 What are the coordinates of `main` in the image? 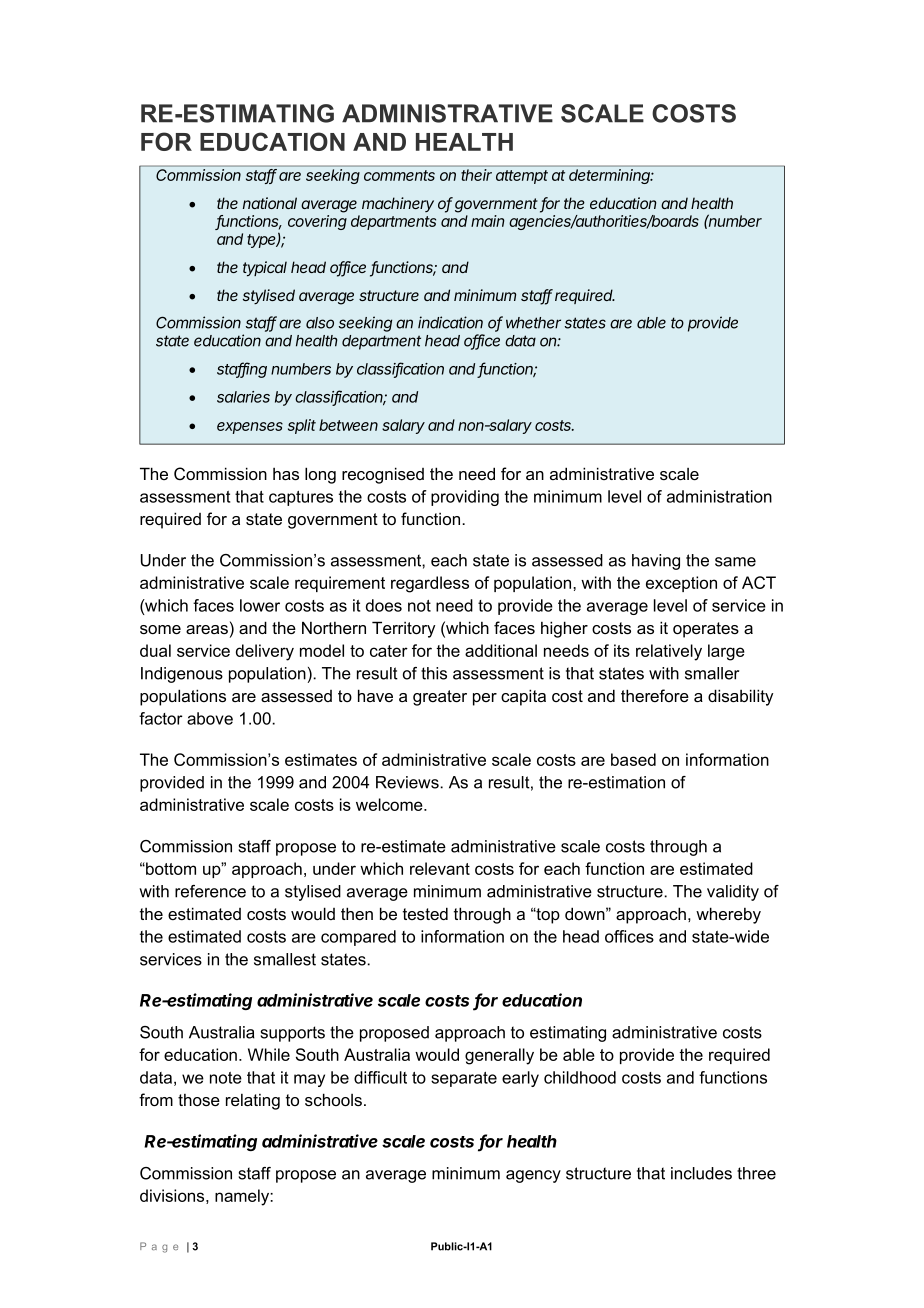 It's located at (488, 221).
